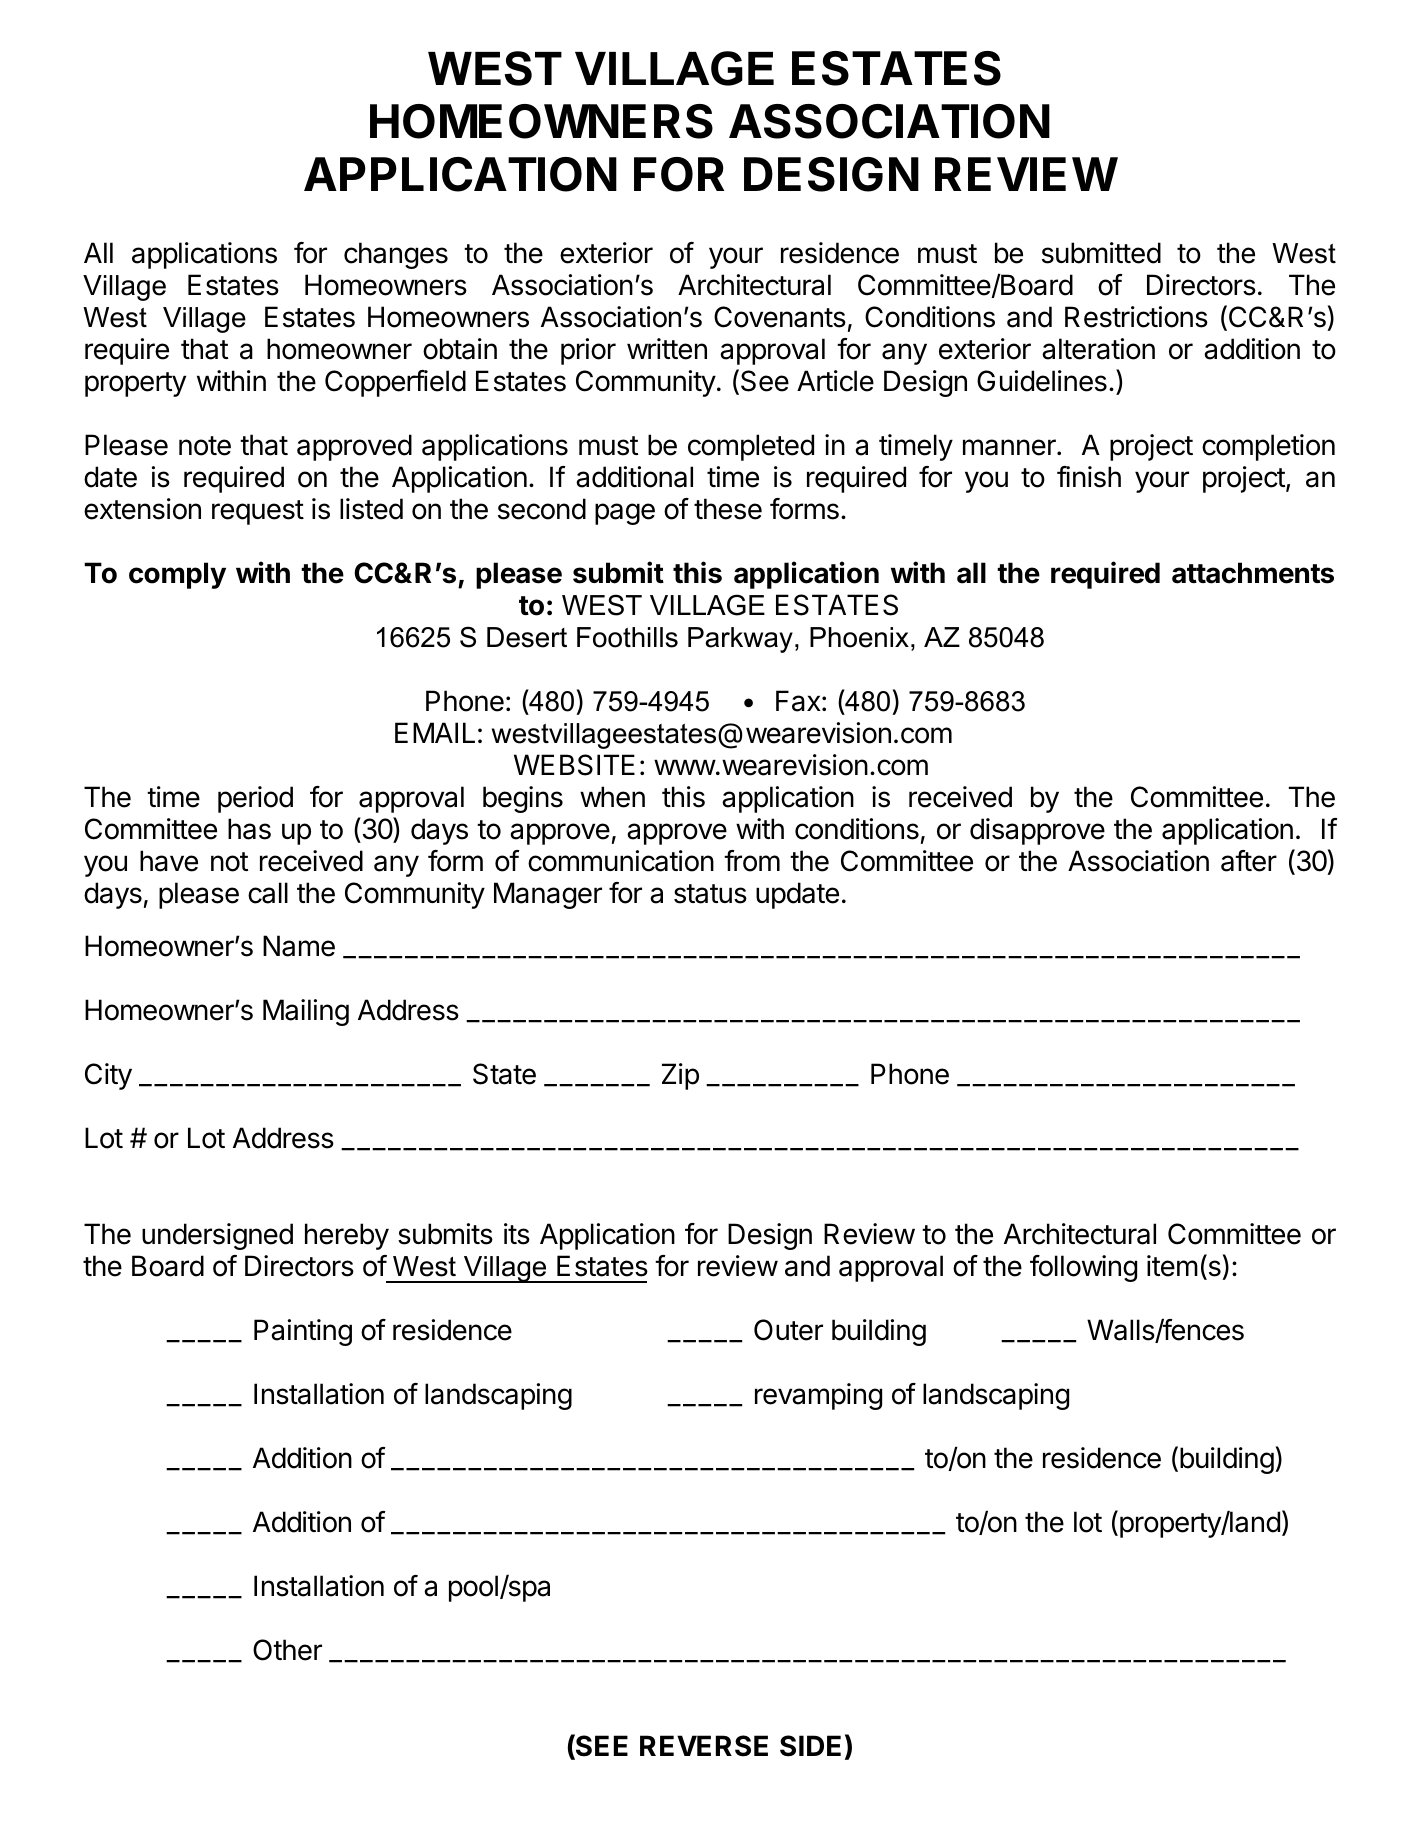  I want to click on after, so click(1249, 861).
